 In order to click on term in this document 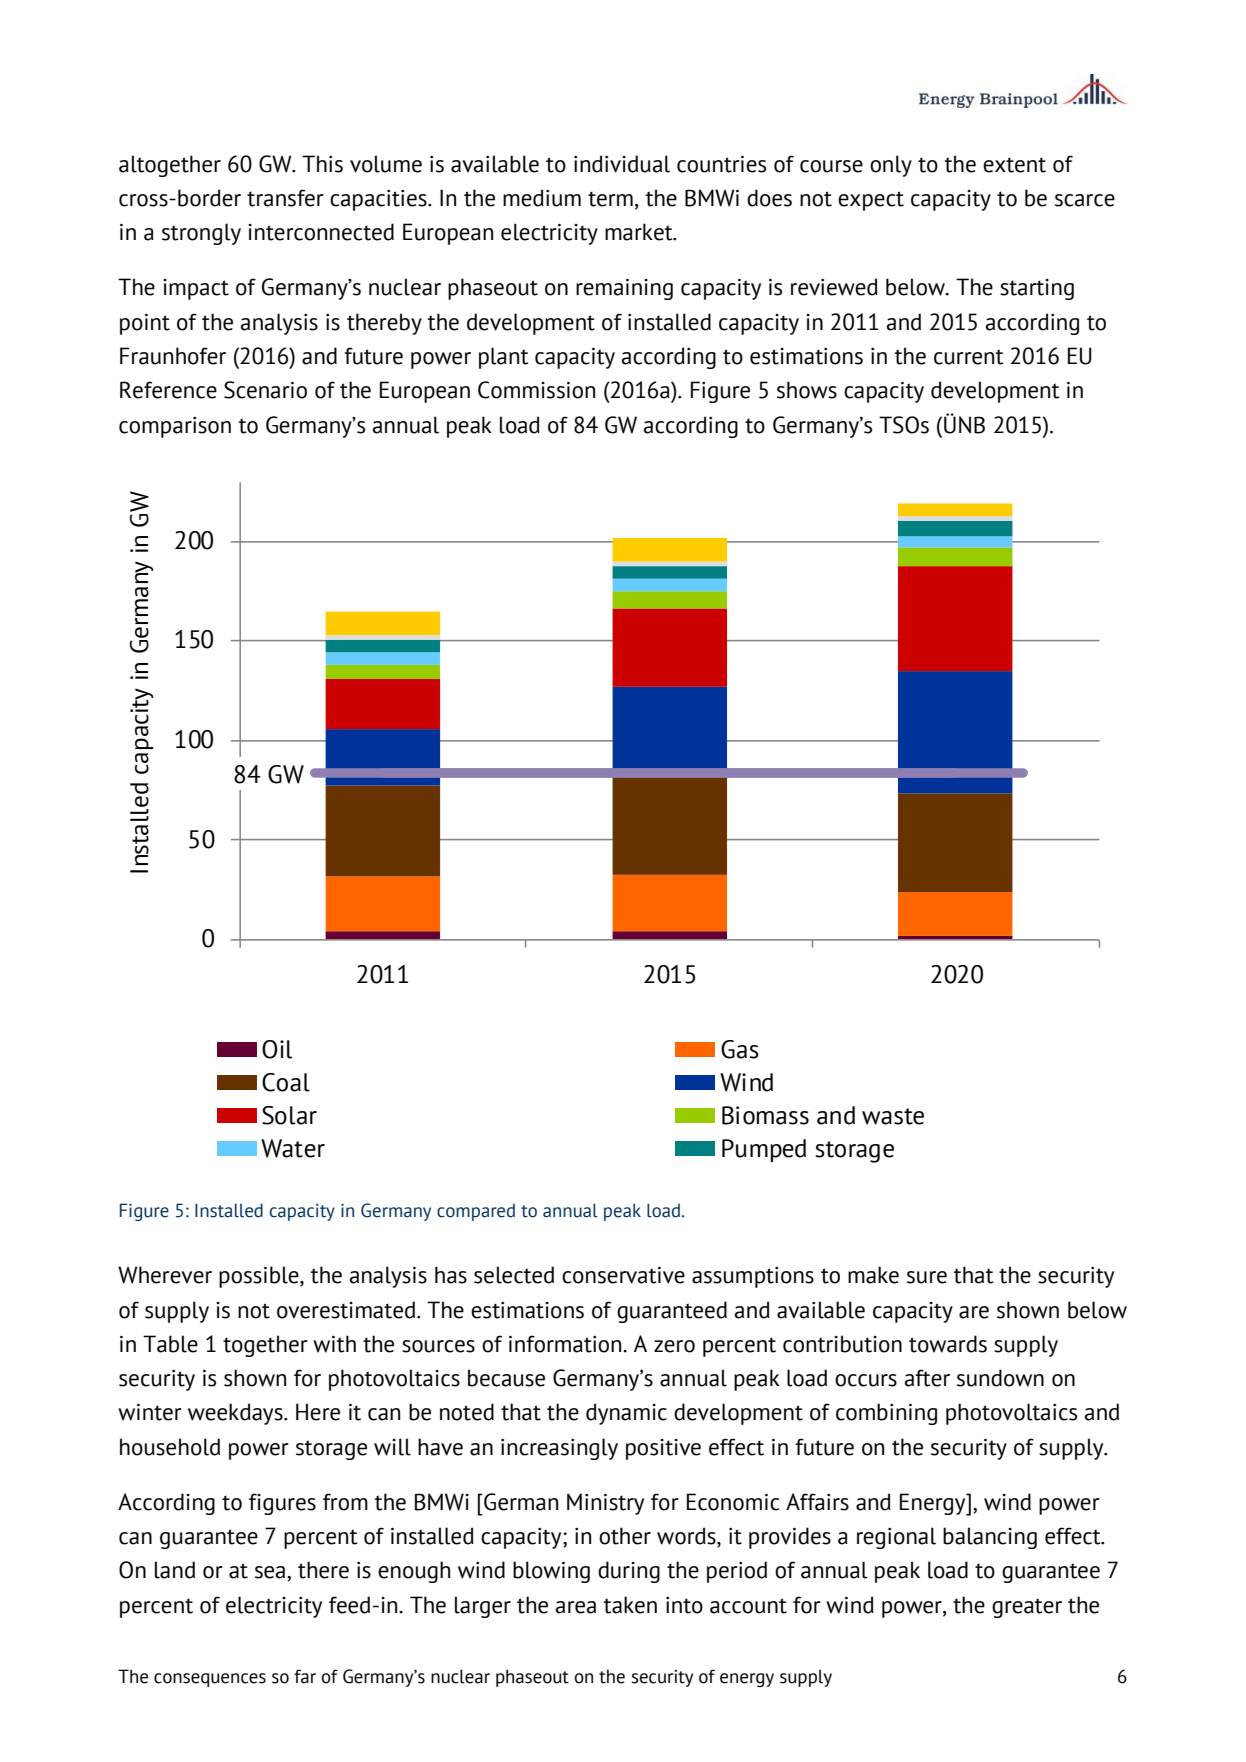, I will do `click(610, 199)`.
